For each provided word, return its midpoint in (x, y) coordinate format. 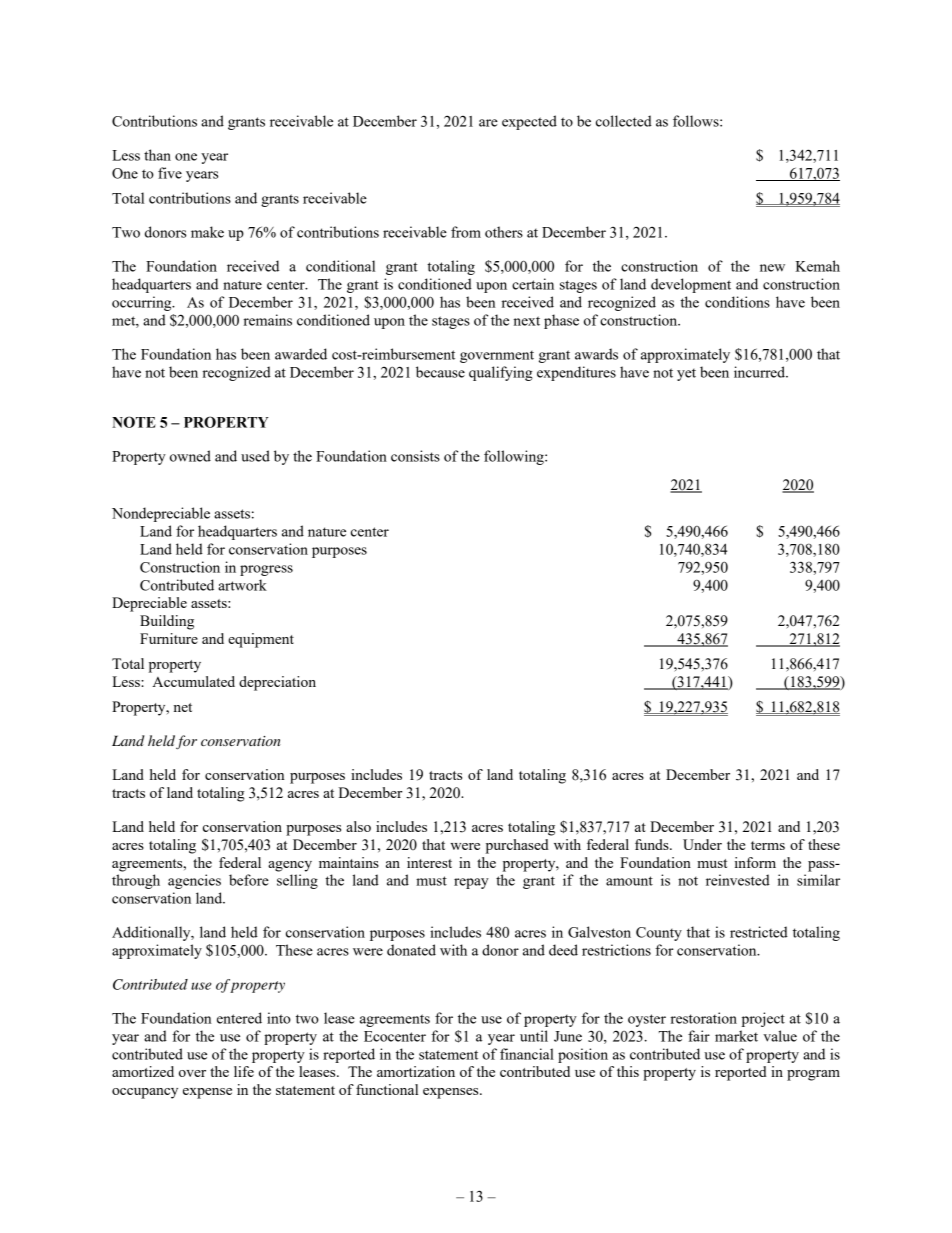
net (183, 707)
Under (702, 844)
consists (415, 456)
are (488, 123)
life (244, 1071)
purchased (517, 846)
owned (190, 456)
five (170, 173)
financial (527, 1054)
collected (624, 121)
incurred (761, 372)
